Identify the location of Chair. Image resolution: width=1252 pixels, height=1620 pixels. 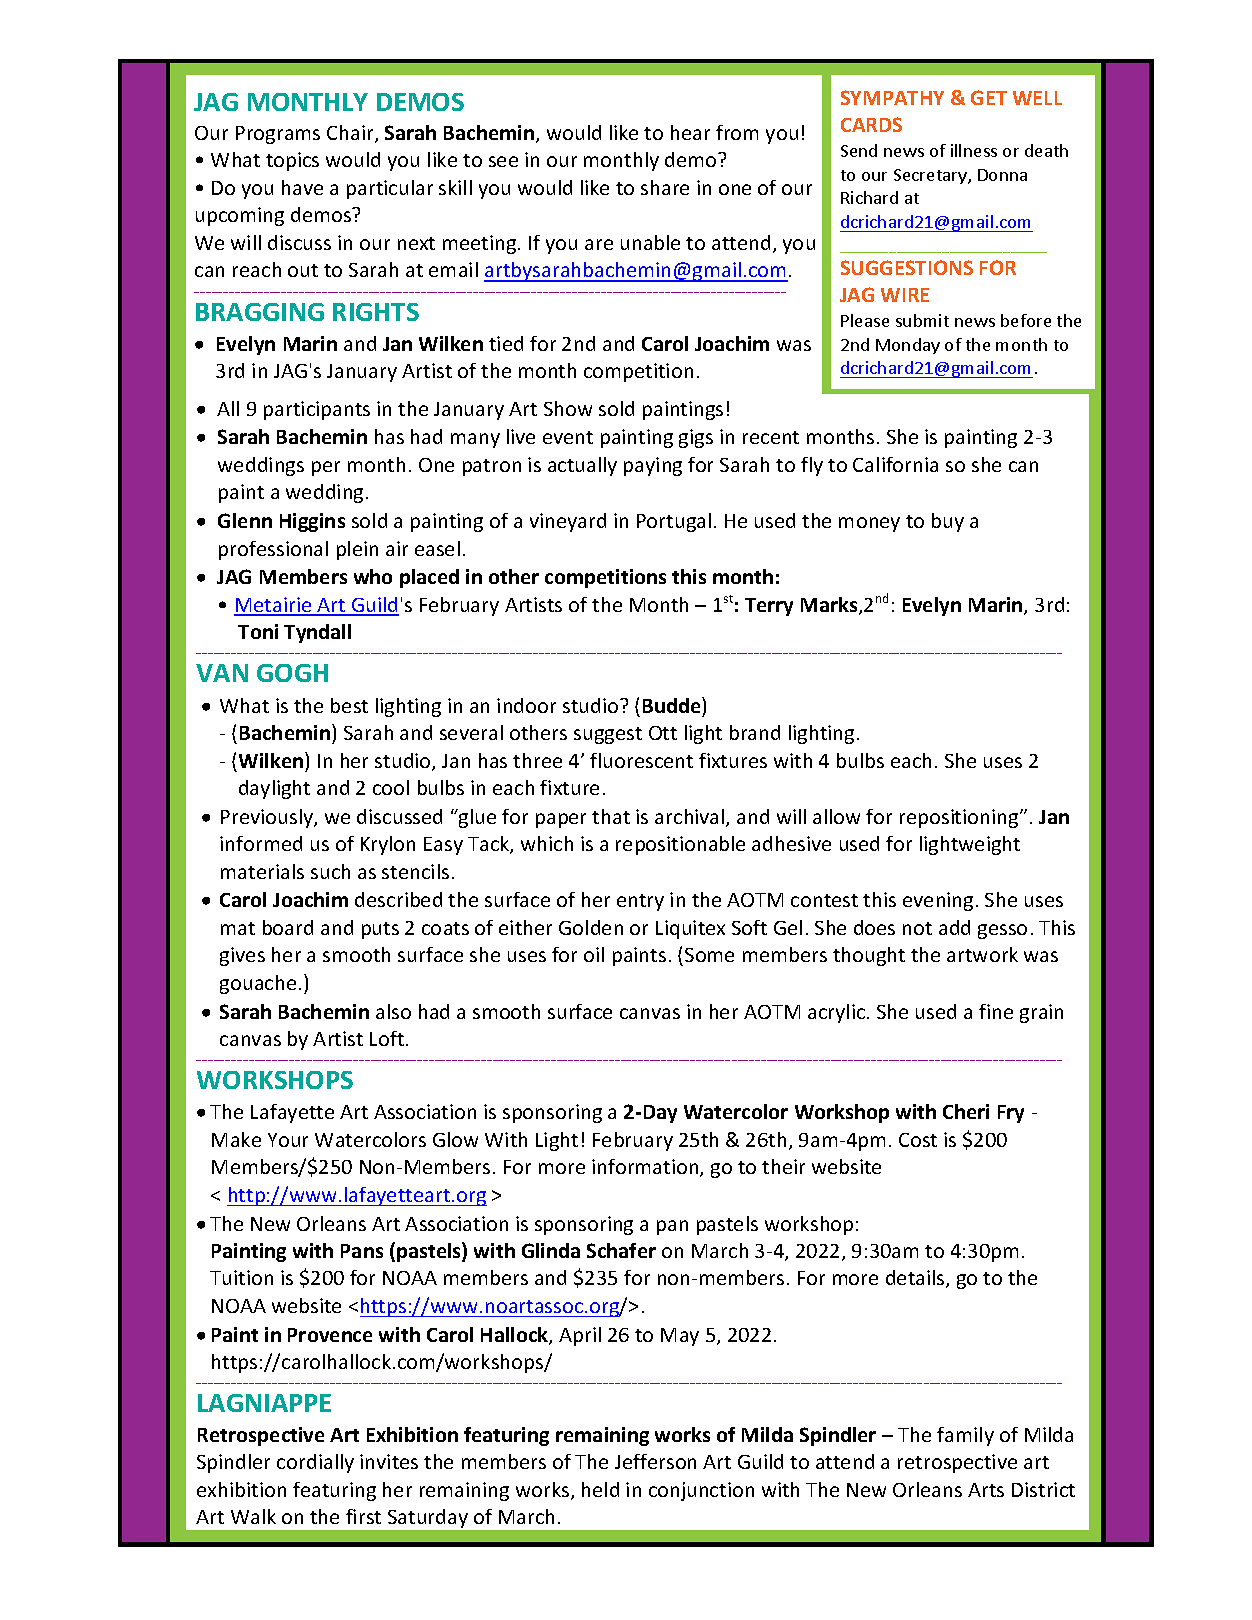
(351, 134).
